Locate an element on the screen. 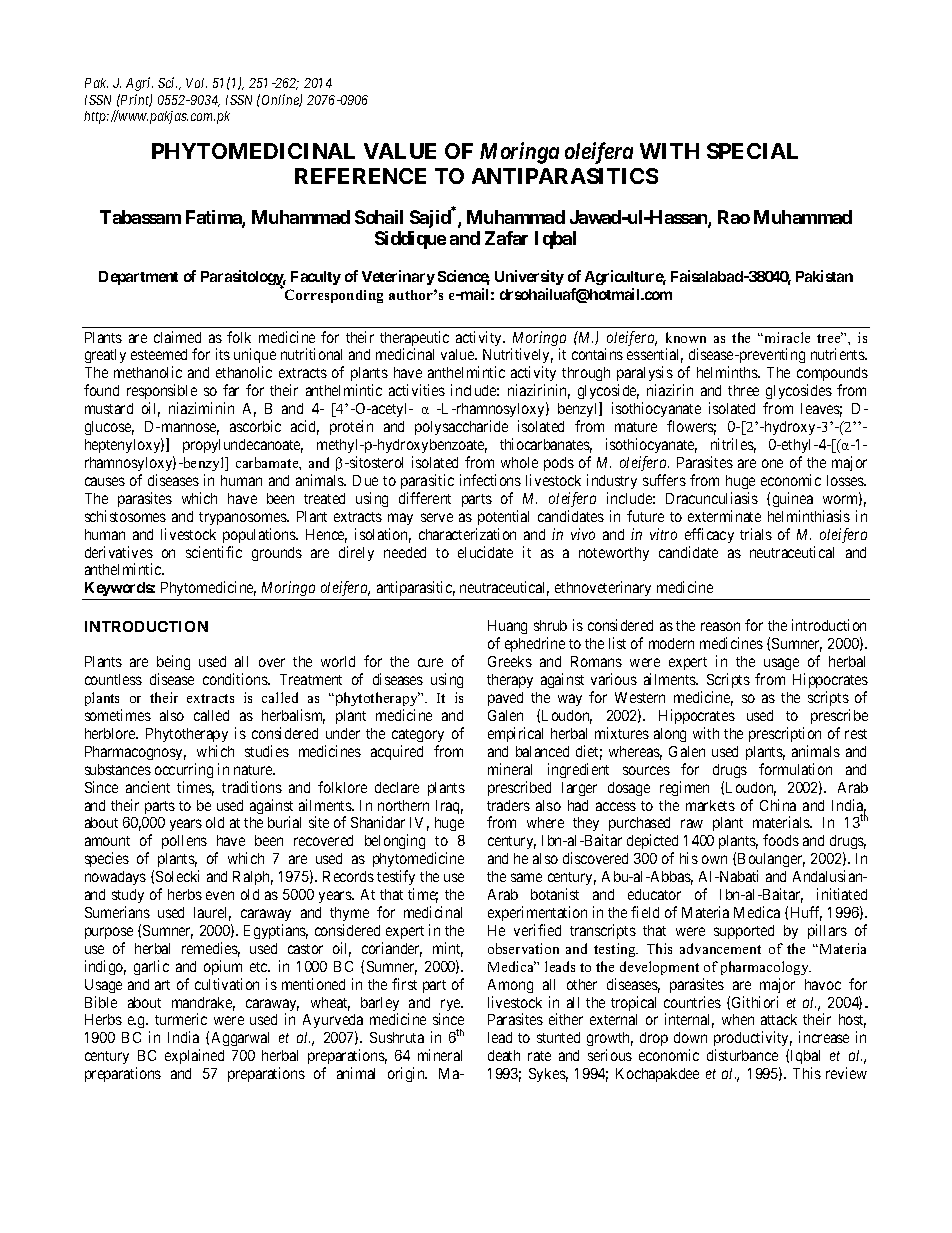  empirical is located at coordinates (515, 734).
